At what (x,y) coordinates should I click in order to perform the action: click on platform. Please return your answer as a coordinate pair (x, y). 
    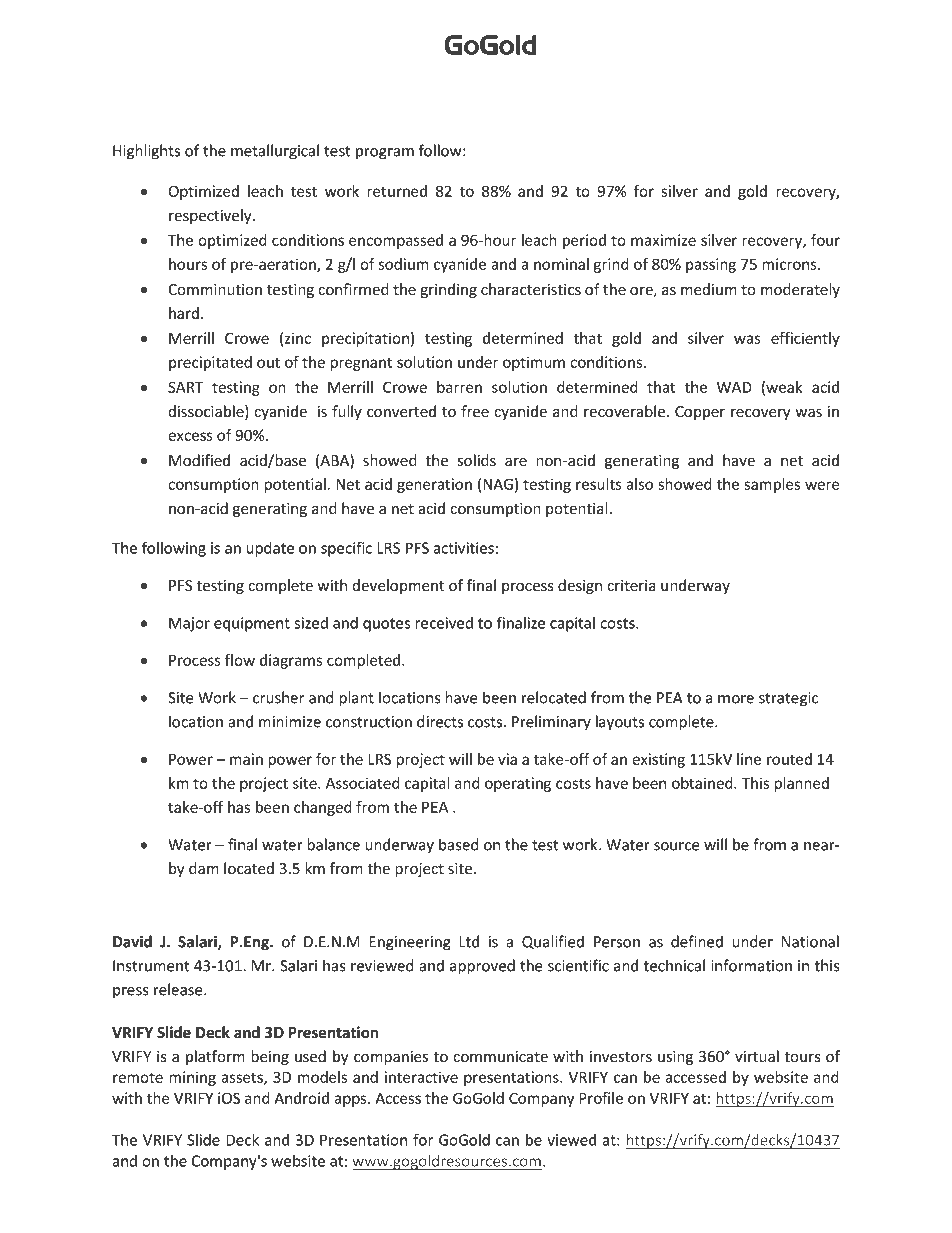
    Looking at the image, I should click on (215, 1057).
